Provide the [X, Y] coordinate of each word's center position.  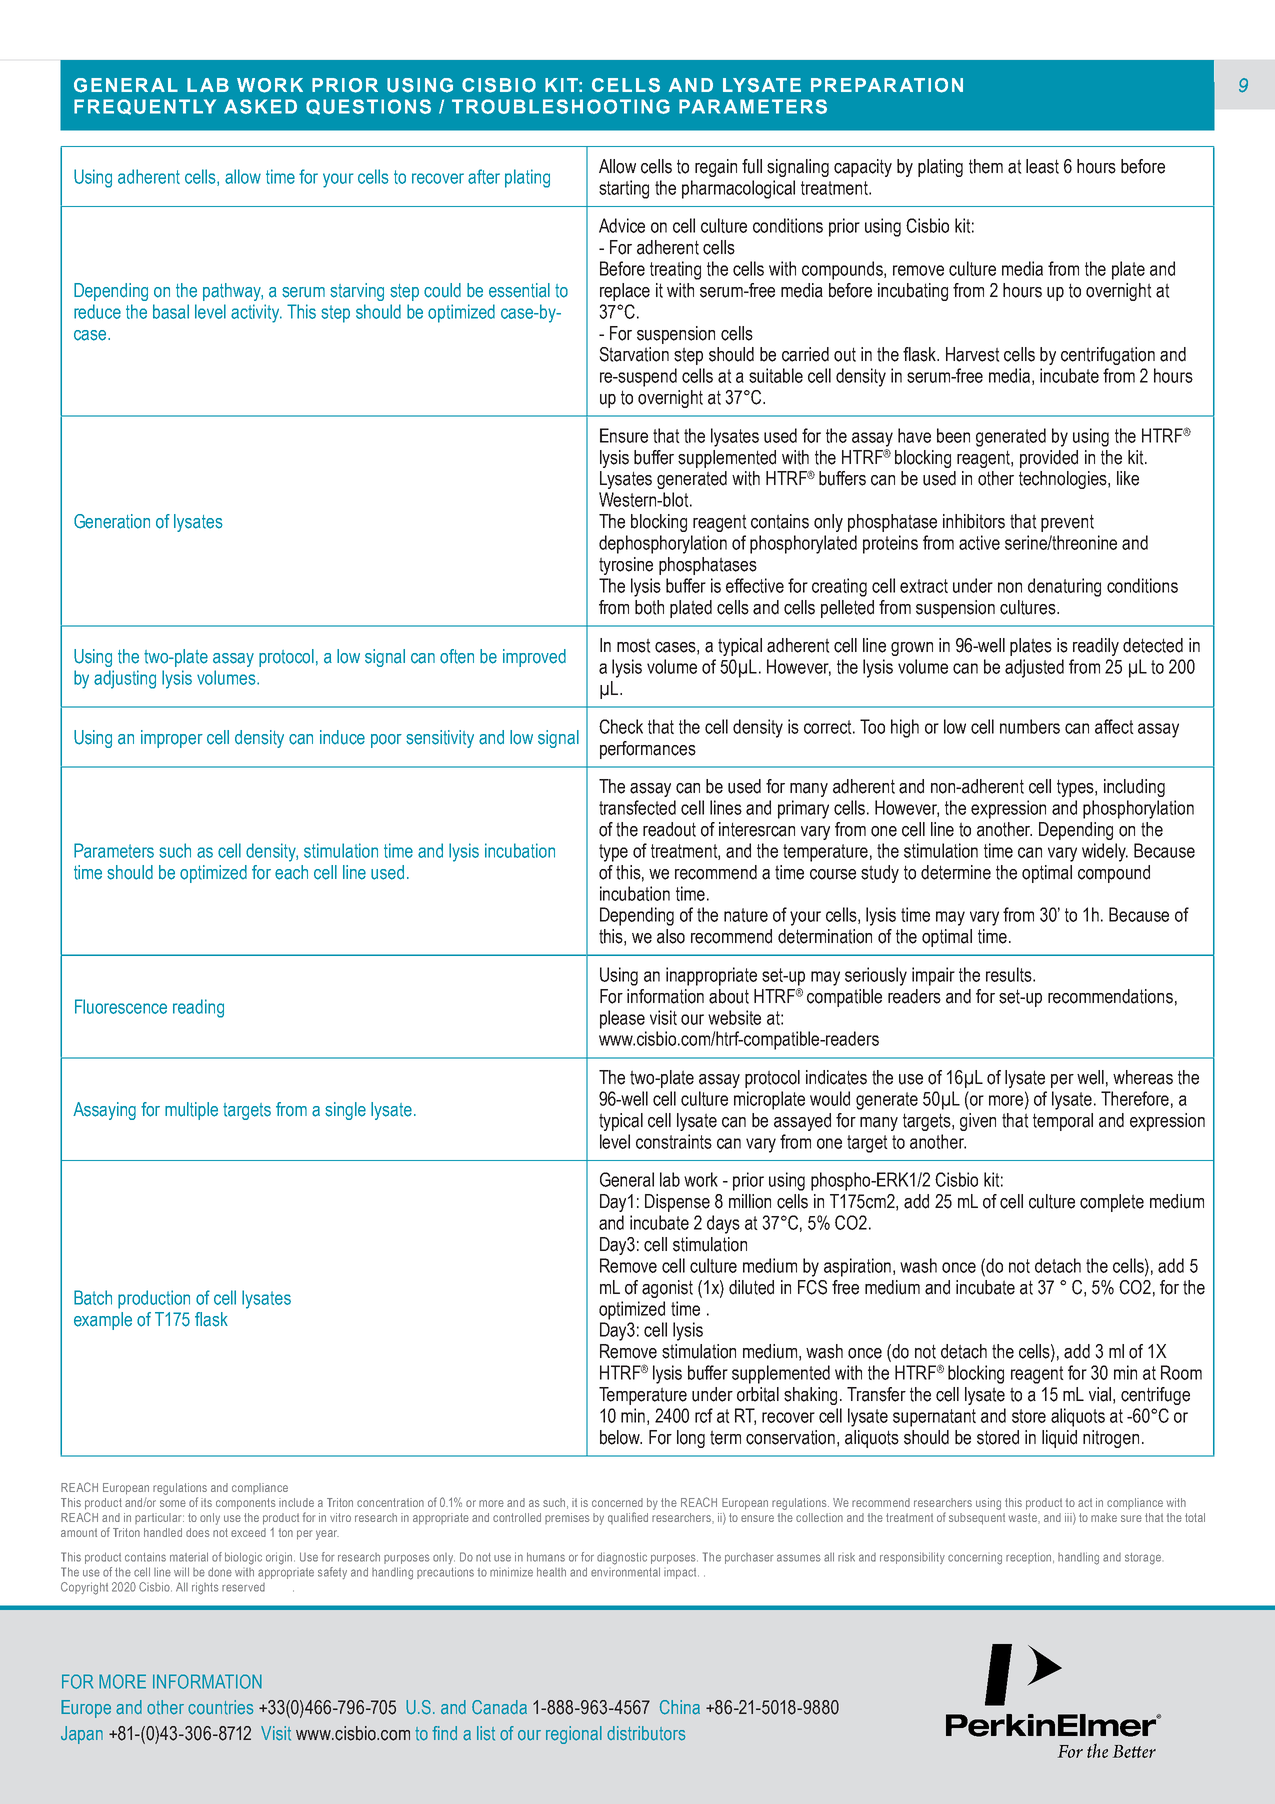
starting [624, 189]
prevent [1067, 523]
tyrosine [626, 566]
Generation [112, 521]
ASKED [260, 106]
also [671, 936]
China [680, 1707]
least [1042, 166]
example [103, 1321]
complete [1112, 1203]
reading [198, 1008]
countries [220, 1707]
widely [1105, 852]
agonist [667, 1289]
